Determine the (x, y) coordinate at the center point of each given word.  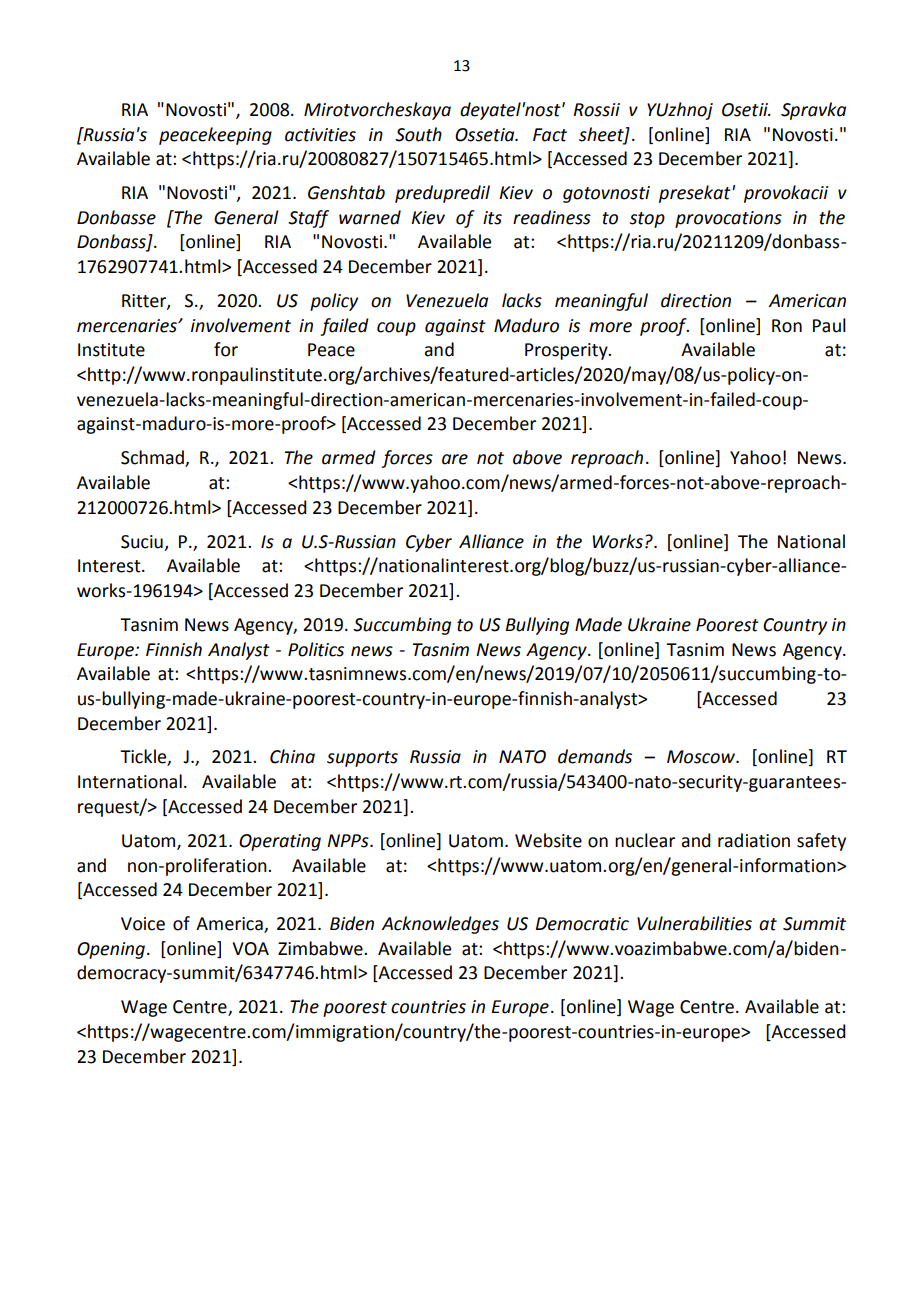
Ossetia (486, 135)
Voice (143, 924)
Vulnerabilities (694, 923)
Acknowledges (440, 925)
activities (320, 135)
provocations (728, 219)
